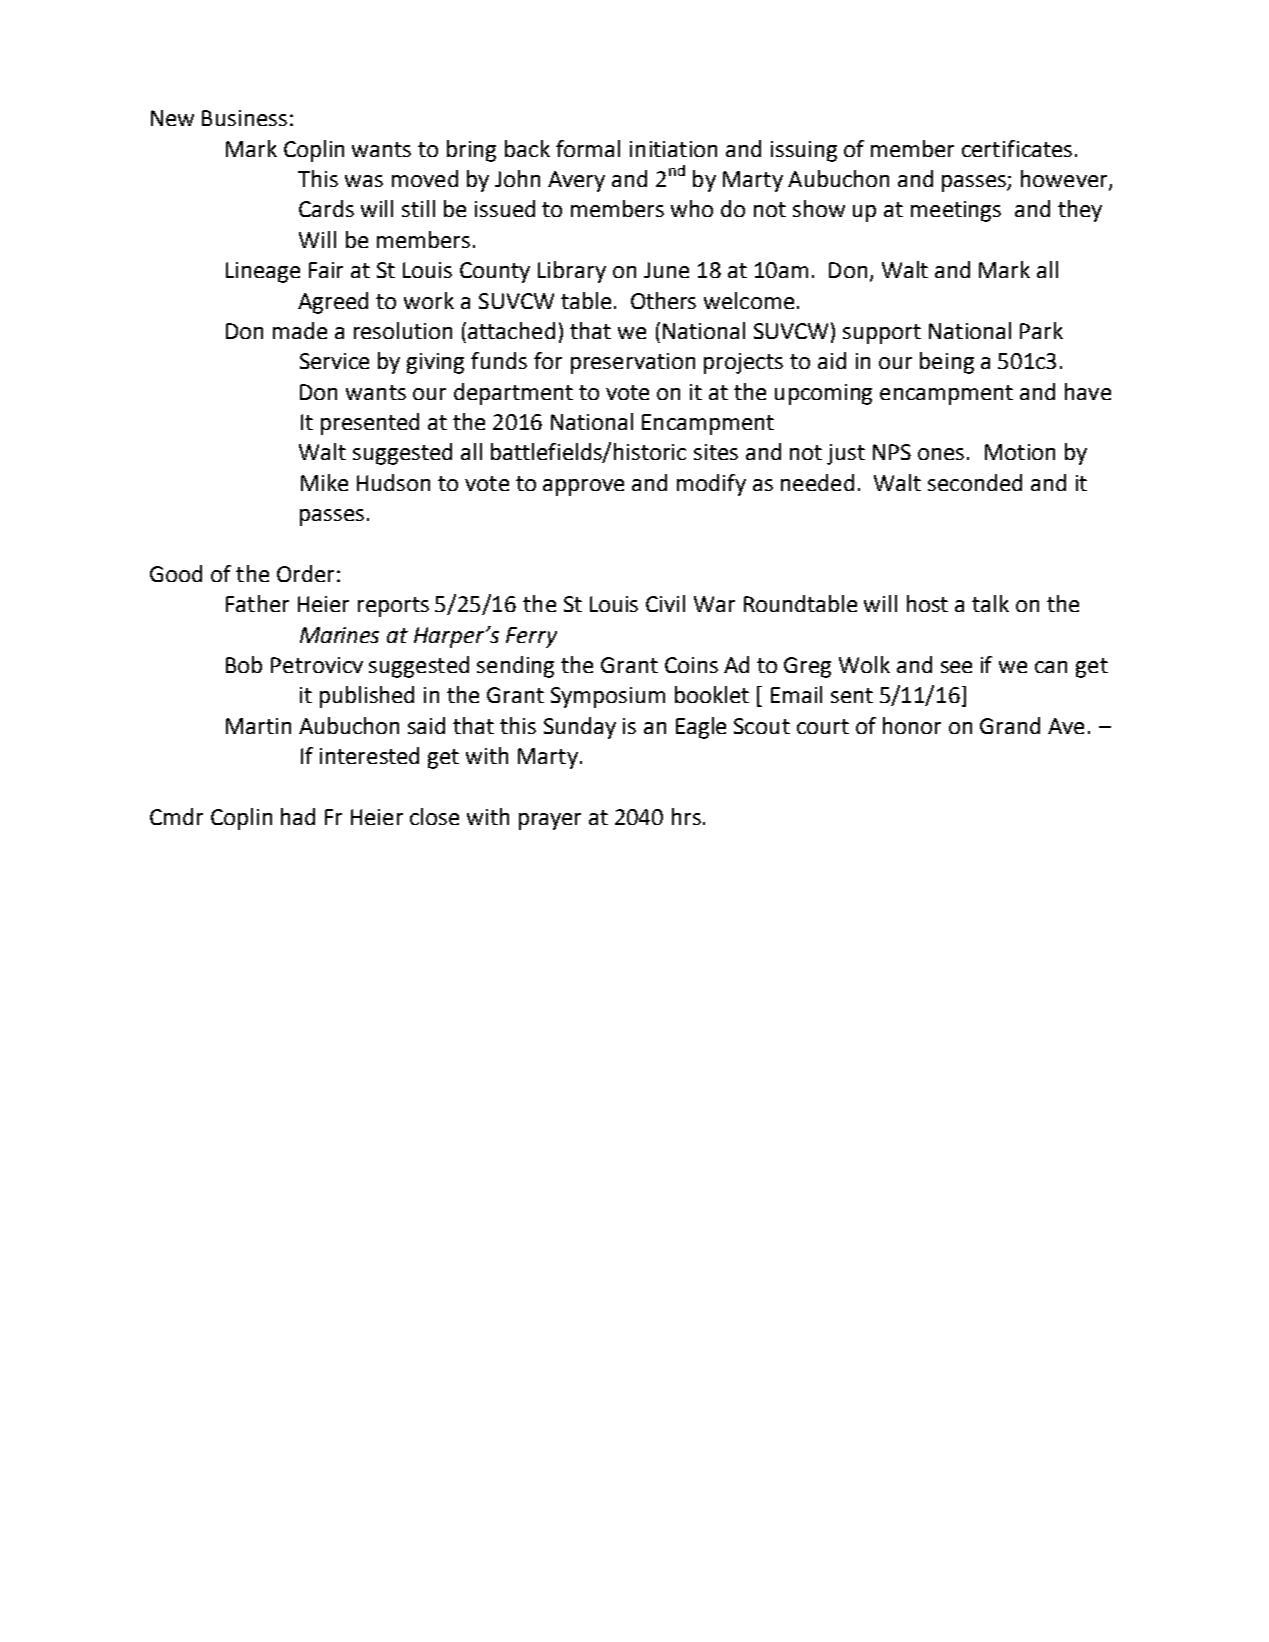  Describe the element at coordinates (1017, 148) in the screenshot. I see `certificates` at that location.
